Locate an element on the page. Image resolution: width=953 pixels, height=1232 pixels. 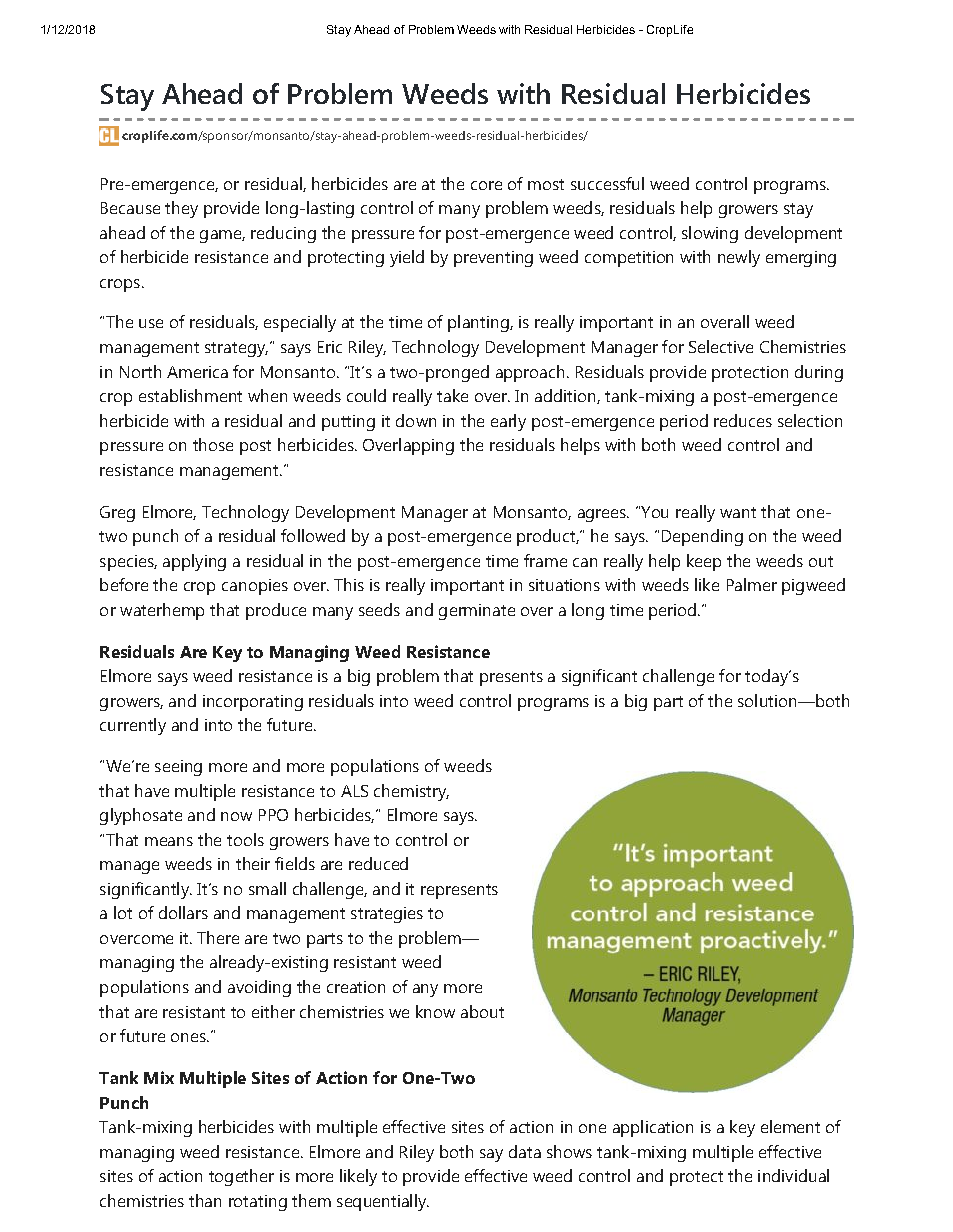
than is located at coordinates (205, 1200).
